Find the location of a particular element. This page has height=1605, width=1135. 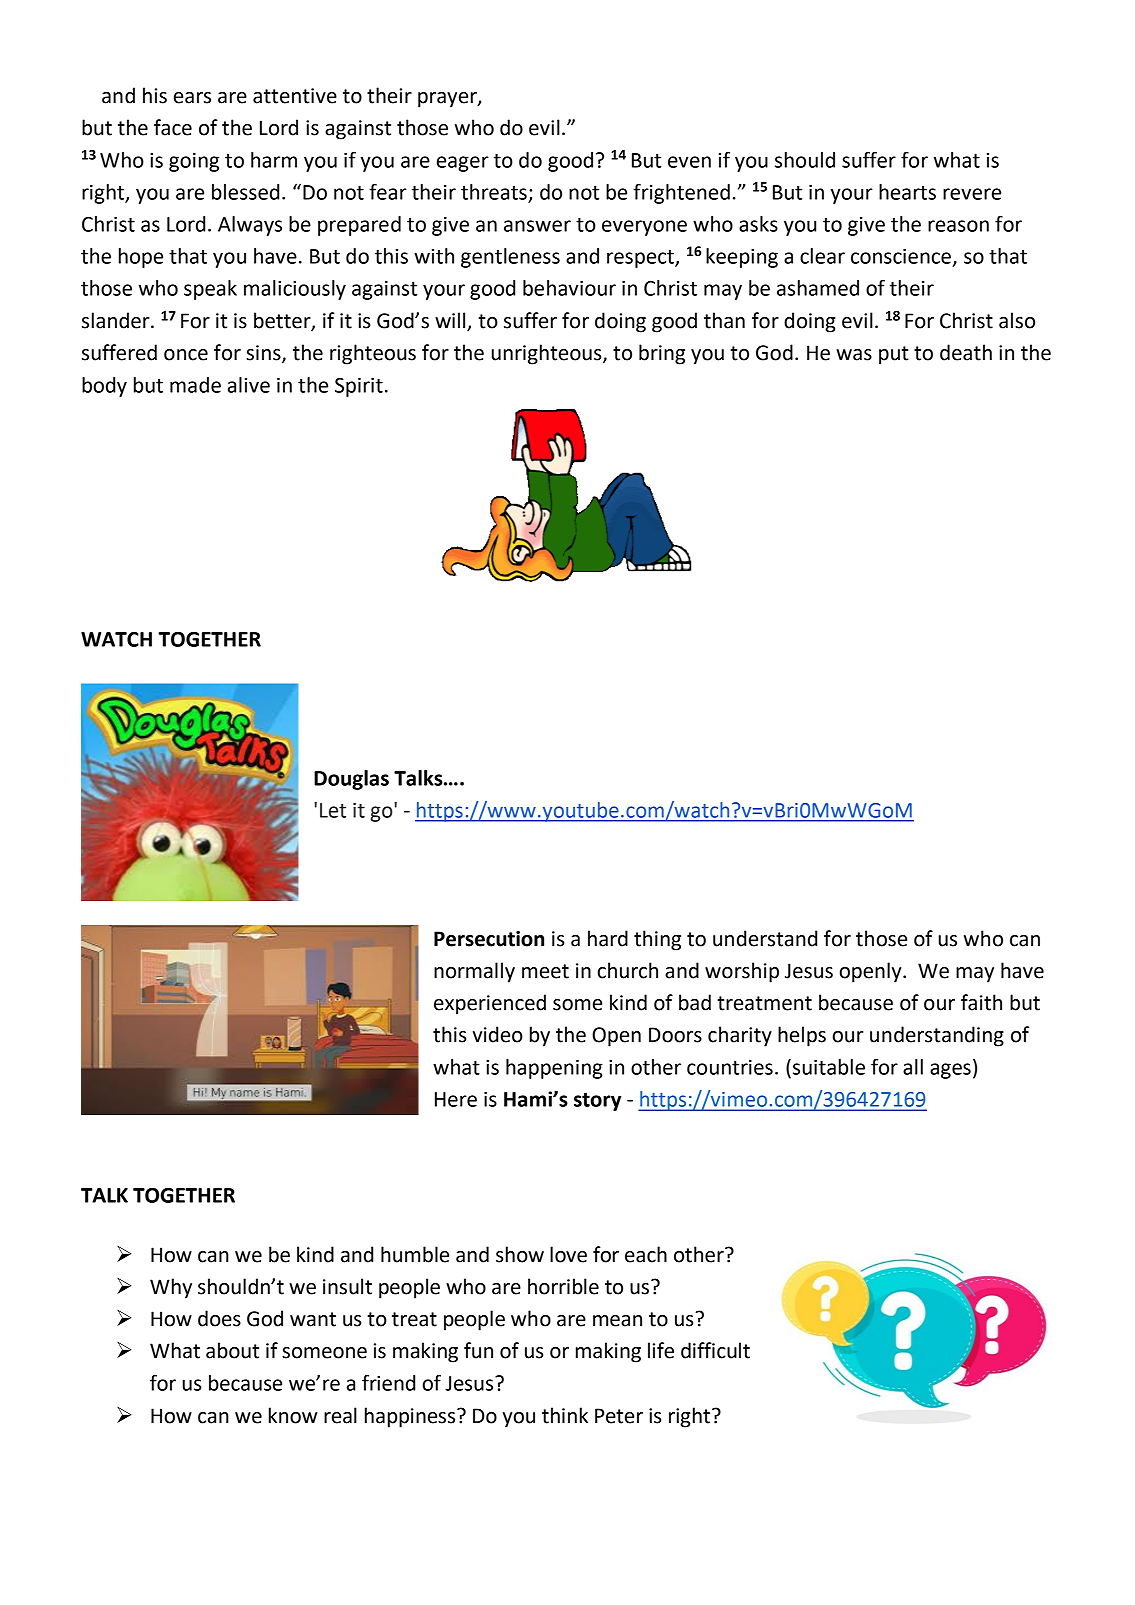

put is located at coordinates (894, 355).
